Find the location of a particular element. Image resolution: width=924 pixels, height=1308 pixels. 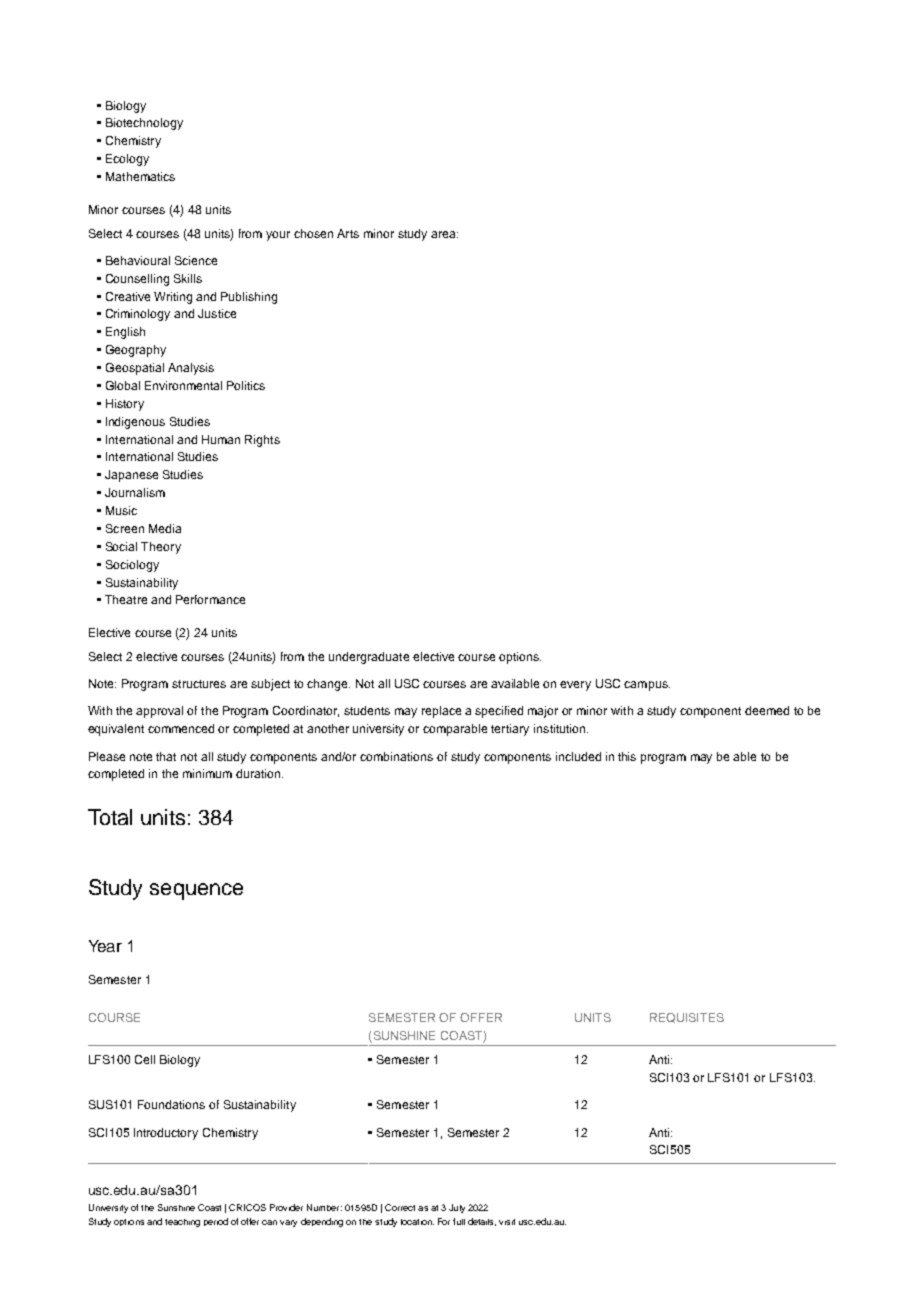

structures is located at coordinates (199, 684).
